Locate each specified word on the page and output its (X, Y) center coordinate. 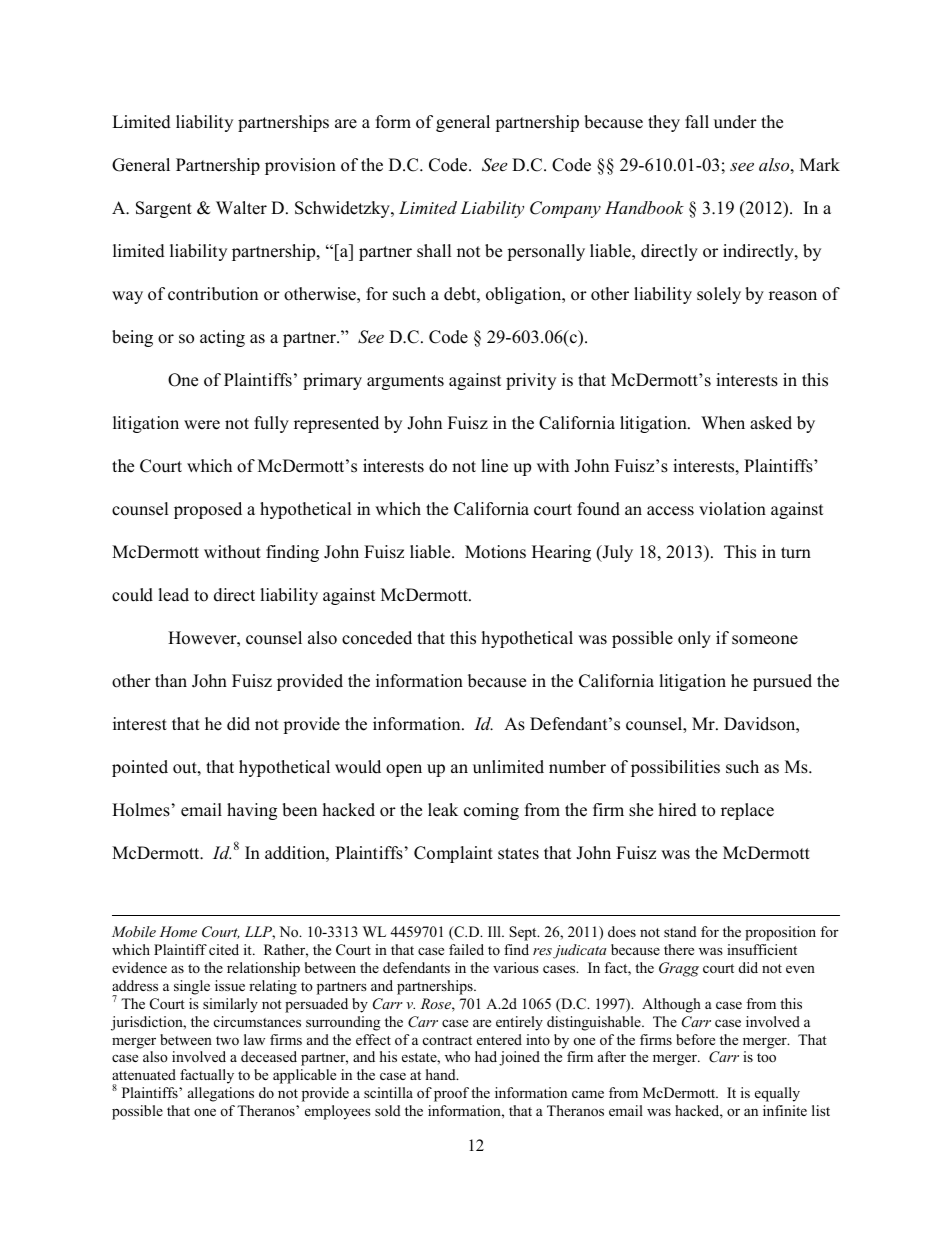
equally (777, 1094)
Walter (241, 208)
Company (565, 209)
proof (451, 1094)
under (735, 122)
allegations (221, 1094)
